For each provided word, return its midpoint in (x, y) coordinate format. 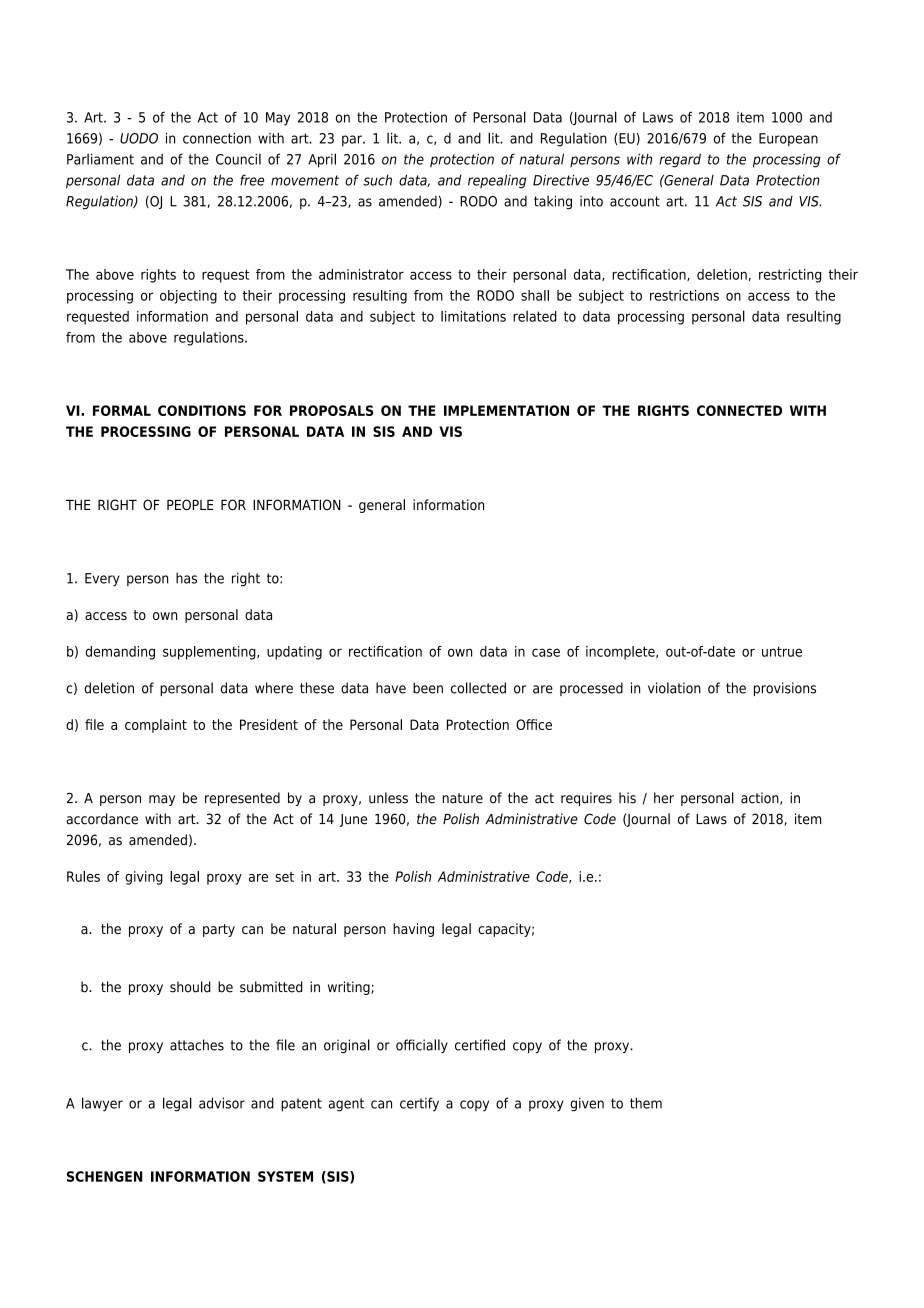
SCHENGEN (104, 1176)
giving (144, 878)
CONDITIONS (202, 410)
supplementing (210, 653)
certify (419, 1104)
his (627, 798)
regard (680, 160)
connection (217, 138)
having (413, 930)
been (428, 688)
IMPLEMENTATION (506, 410)
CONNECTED (739, 410)
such (377, 180)
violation (674, 688)
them (646, 1103)
